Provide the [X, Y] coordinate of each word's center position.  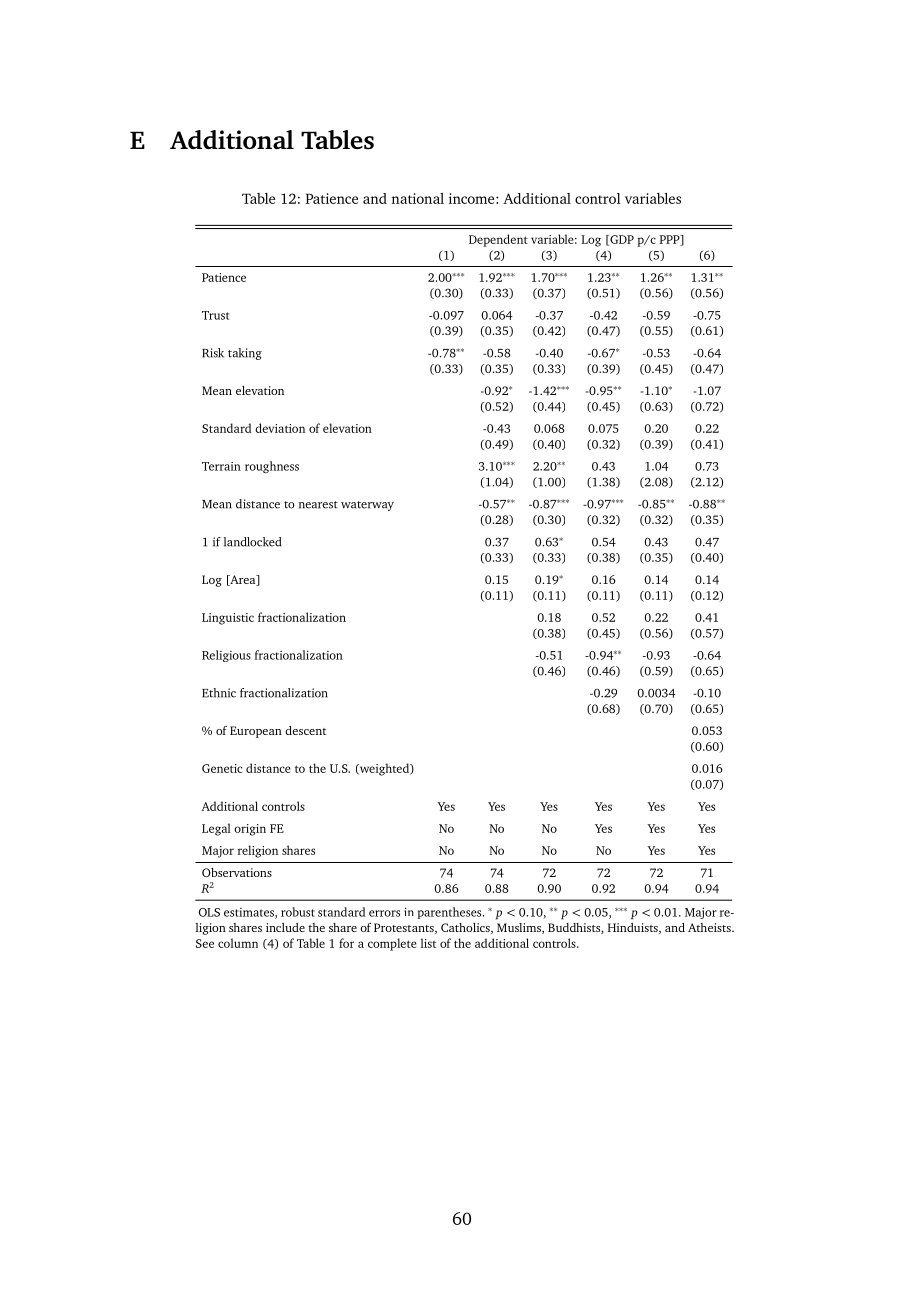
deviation [280, 428]
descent [305, 730]
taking [245, 354]
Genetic [222, 768]
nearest [318, 505]
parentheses [451, 913]
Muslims [520, 928]
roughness [272, 467]
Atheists [710, 927]
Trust [215, 315]
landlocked [252, 542]
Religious [226, 656]
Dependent [498, 240]
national [418, 198]
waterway [367, 506]
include [285, 927]
